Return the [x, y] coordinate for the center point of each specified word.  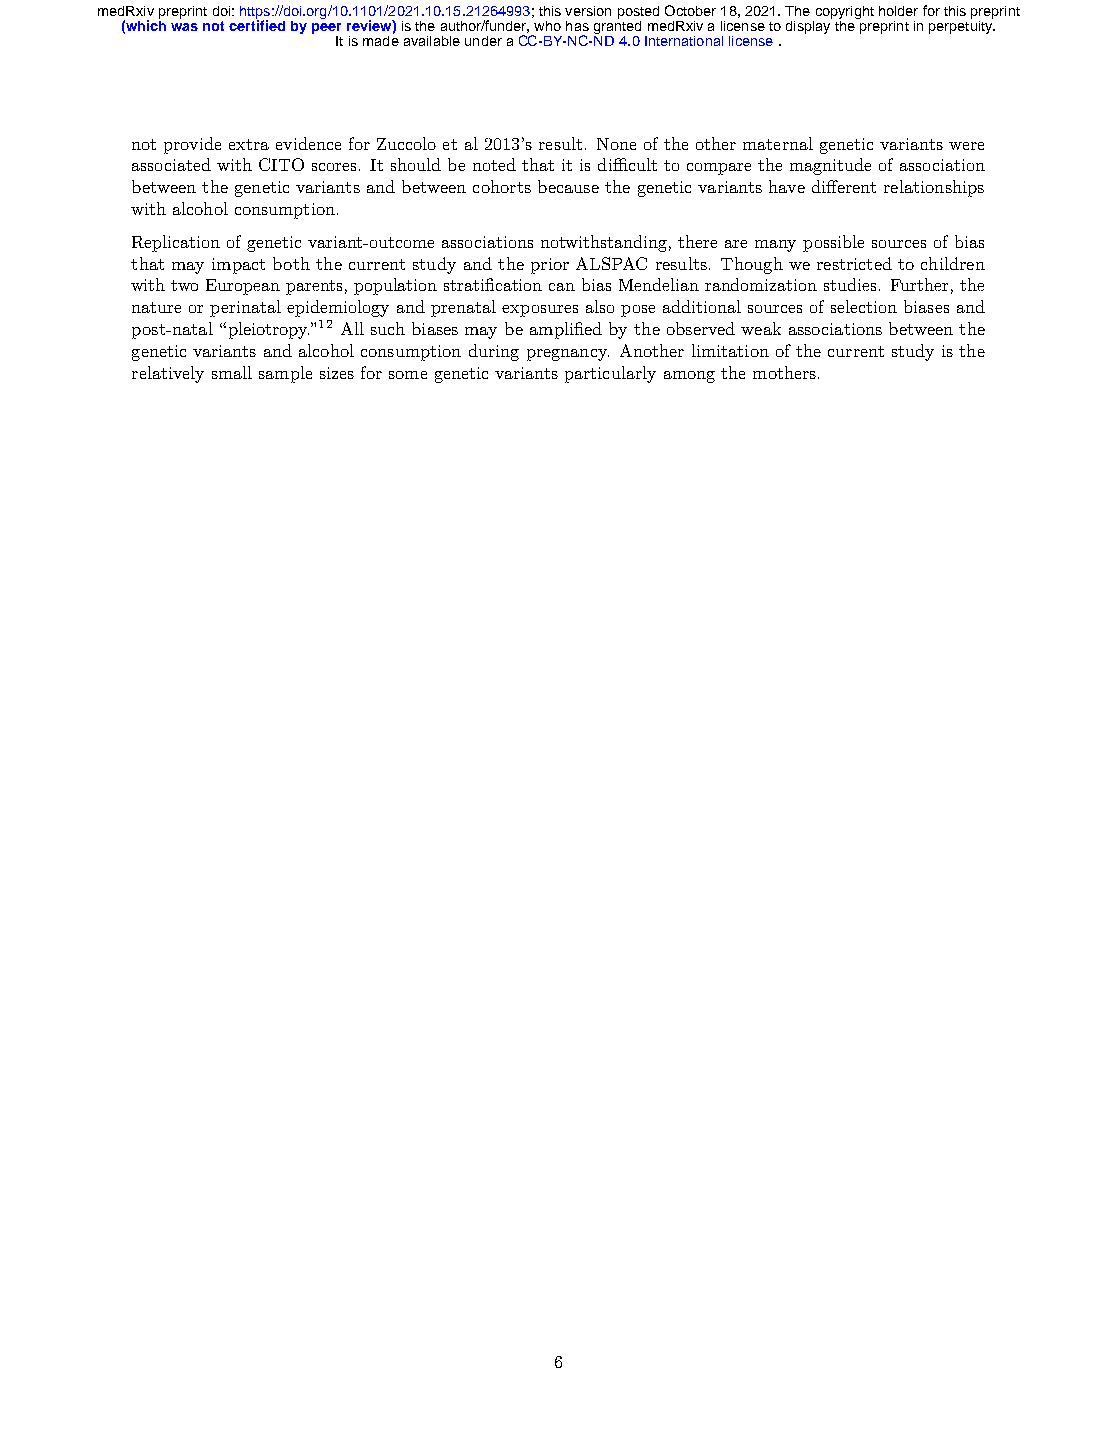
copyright [843, 14]
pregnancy [568, 355]
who [547, 26]
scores [334, 167]
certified [257, 24]
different [844, 186]
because [568, 186]
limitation [730, 350]
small [232, 372]
